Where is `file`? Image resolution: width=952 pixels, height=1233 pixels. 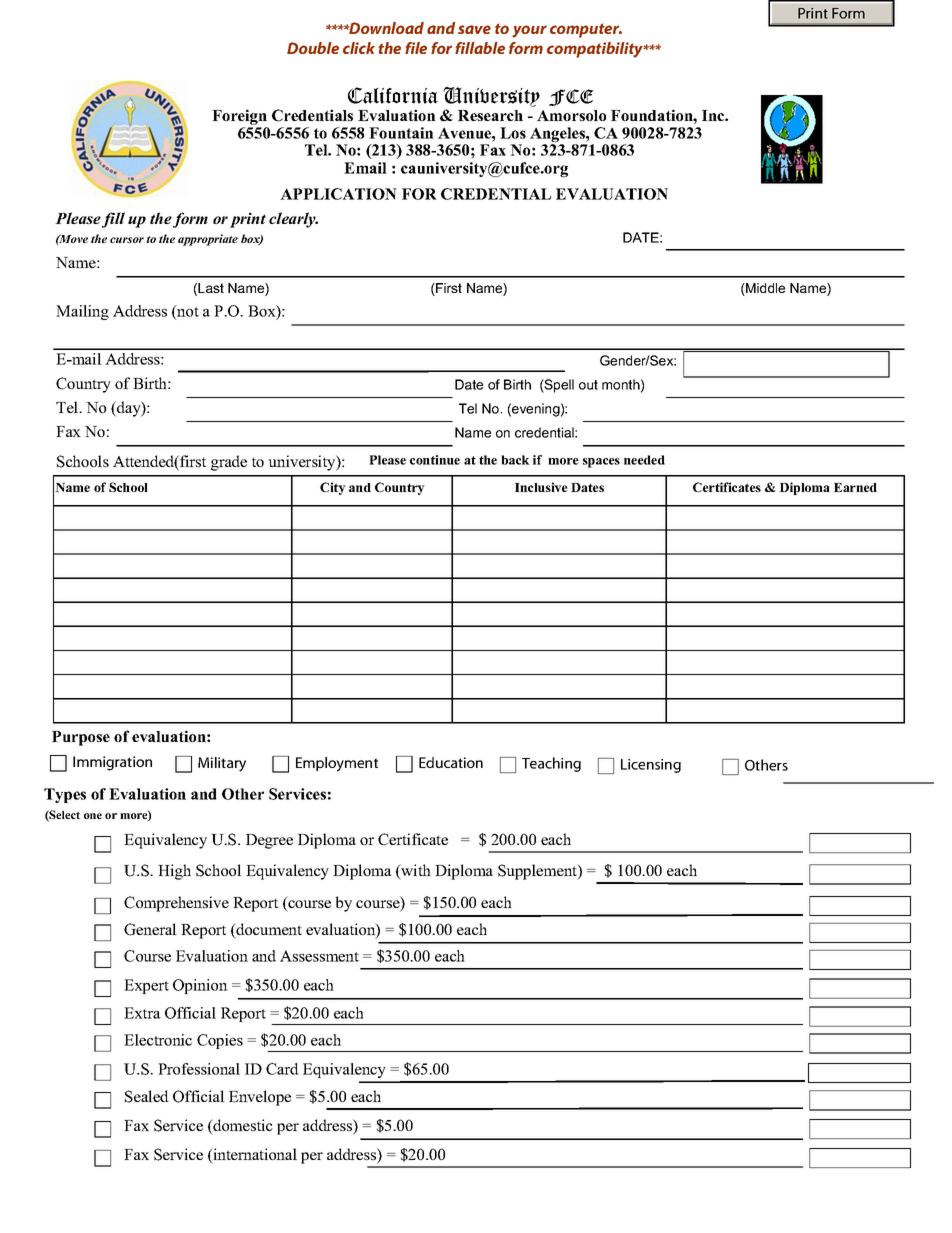
file is located at coordinates (416, 48).
